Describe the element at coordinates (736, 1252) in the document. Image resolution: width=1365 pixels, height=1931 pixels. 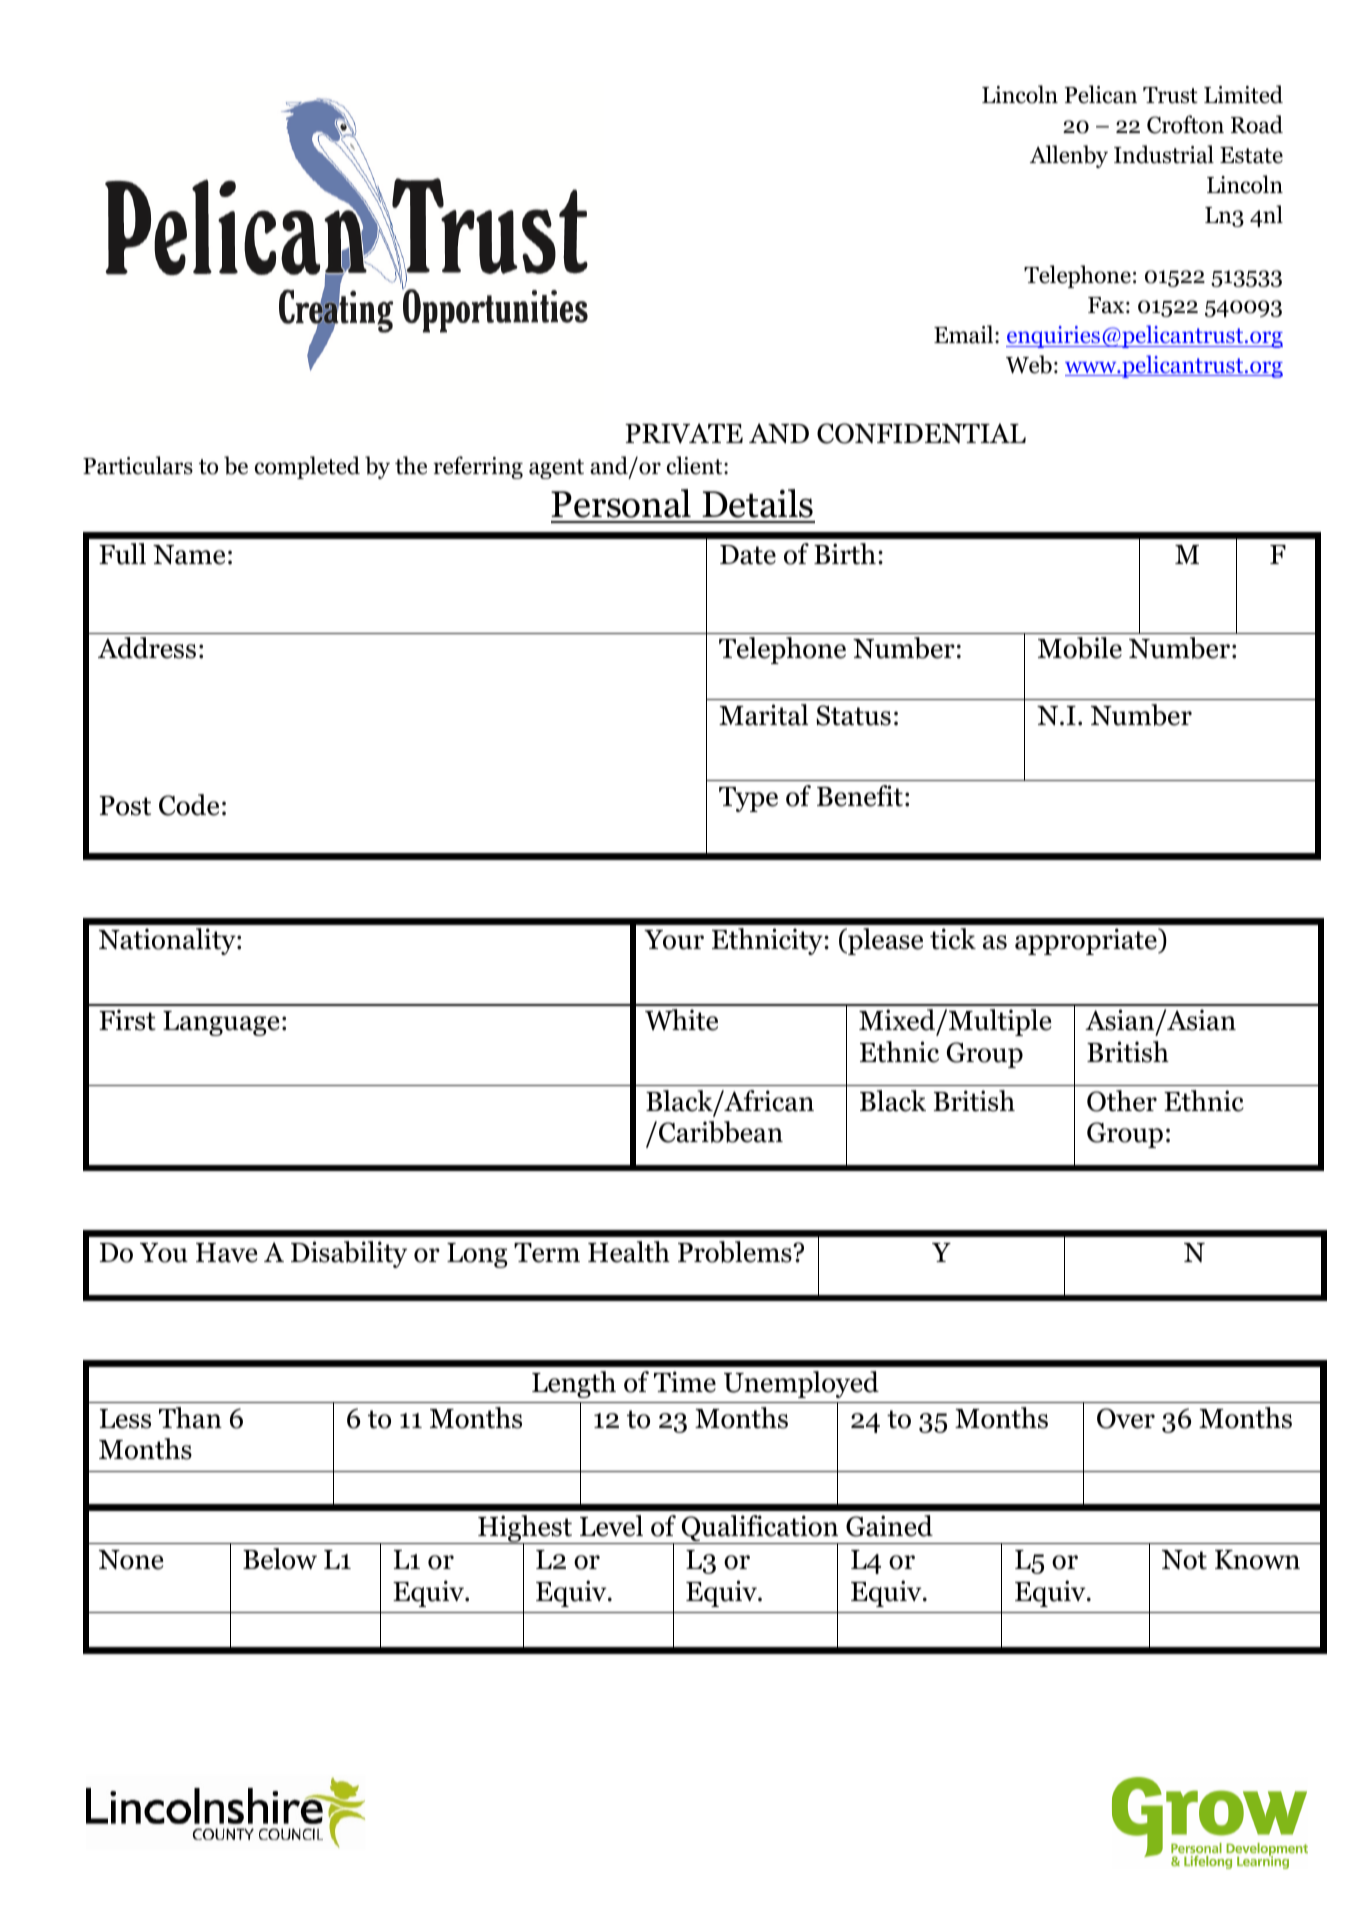
I see `Problems` at that location.
